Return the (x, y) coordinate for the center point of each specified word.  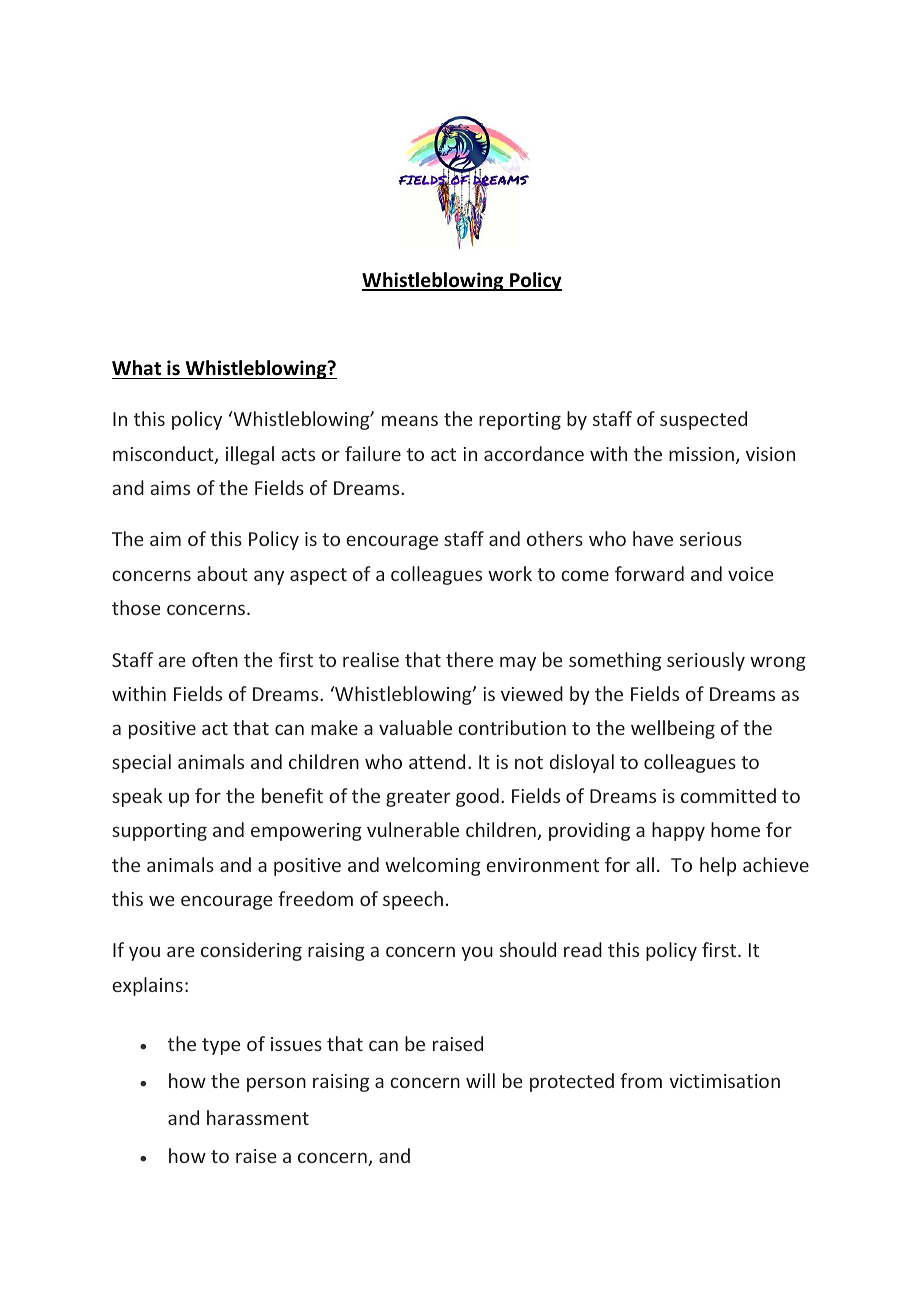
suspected (703, 420)
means (410, 420)
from (641, 1080)
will (480, 1080)
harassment (258, 1117)
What (136, 368)
